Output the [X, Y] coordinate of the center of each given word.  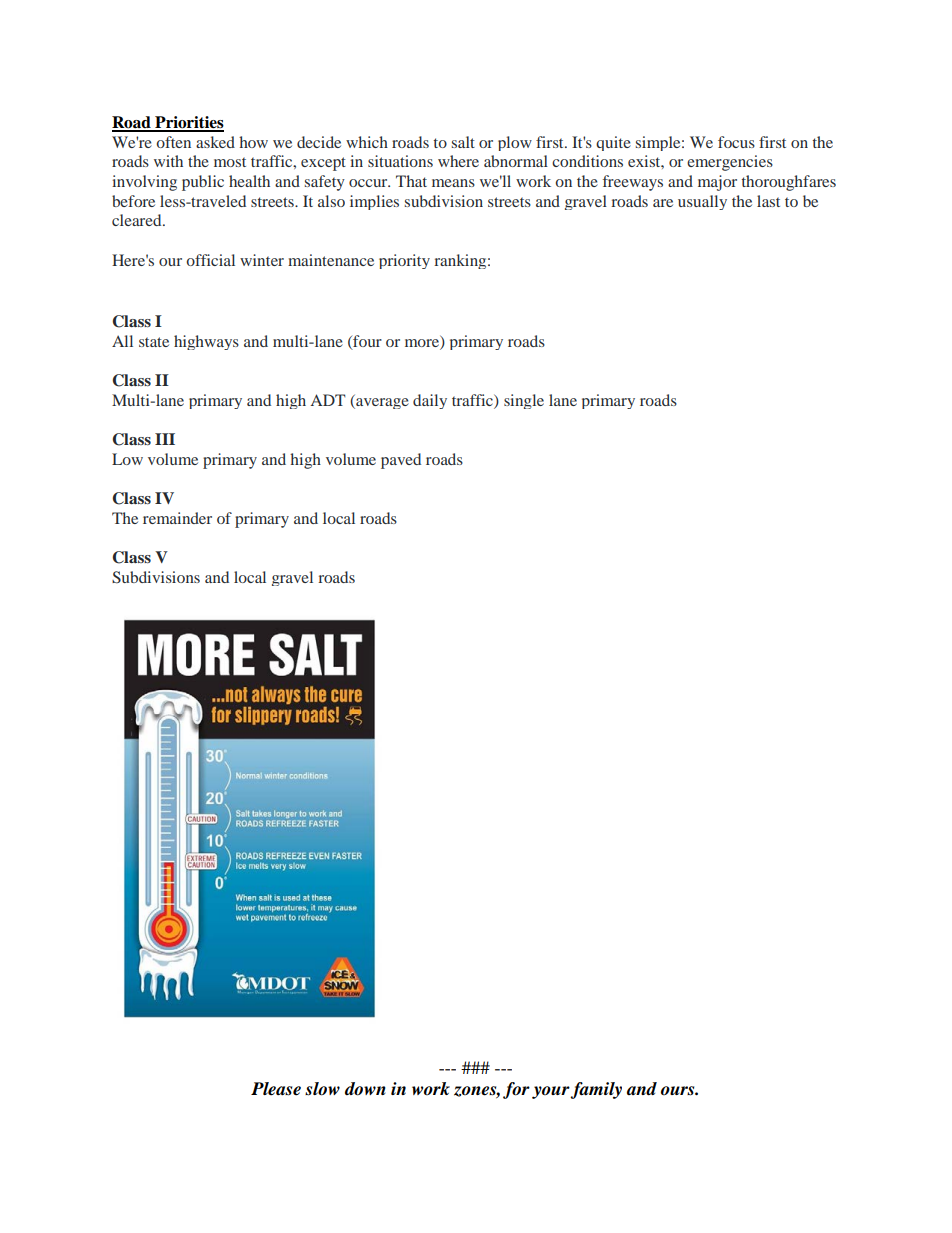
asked [215, 142]
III [165, 439]
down [365, 1089]
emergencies [730, 163]
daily [430, 401]
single [524, 401]
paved [401, 461]
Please [276, 1089]
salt [463, 142]
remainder [177, 518]
